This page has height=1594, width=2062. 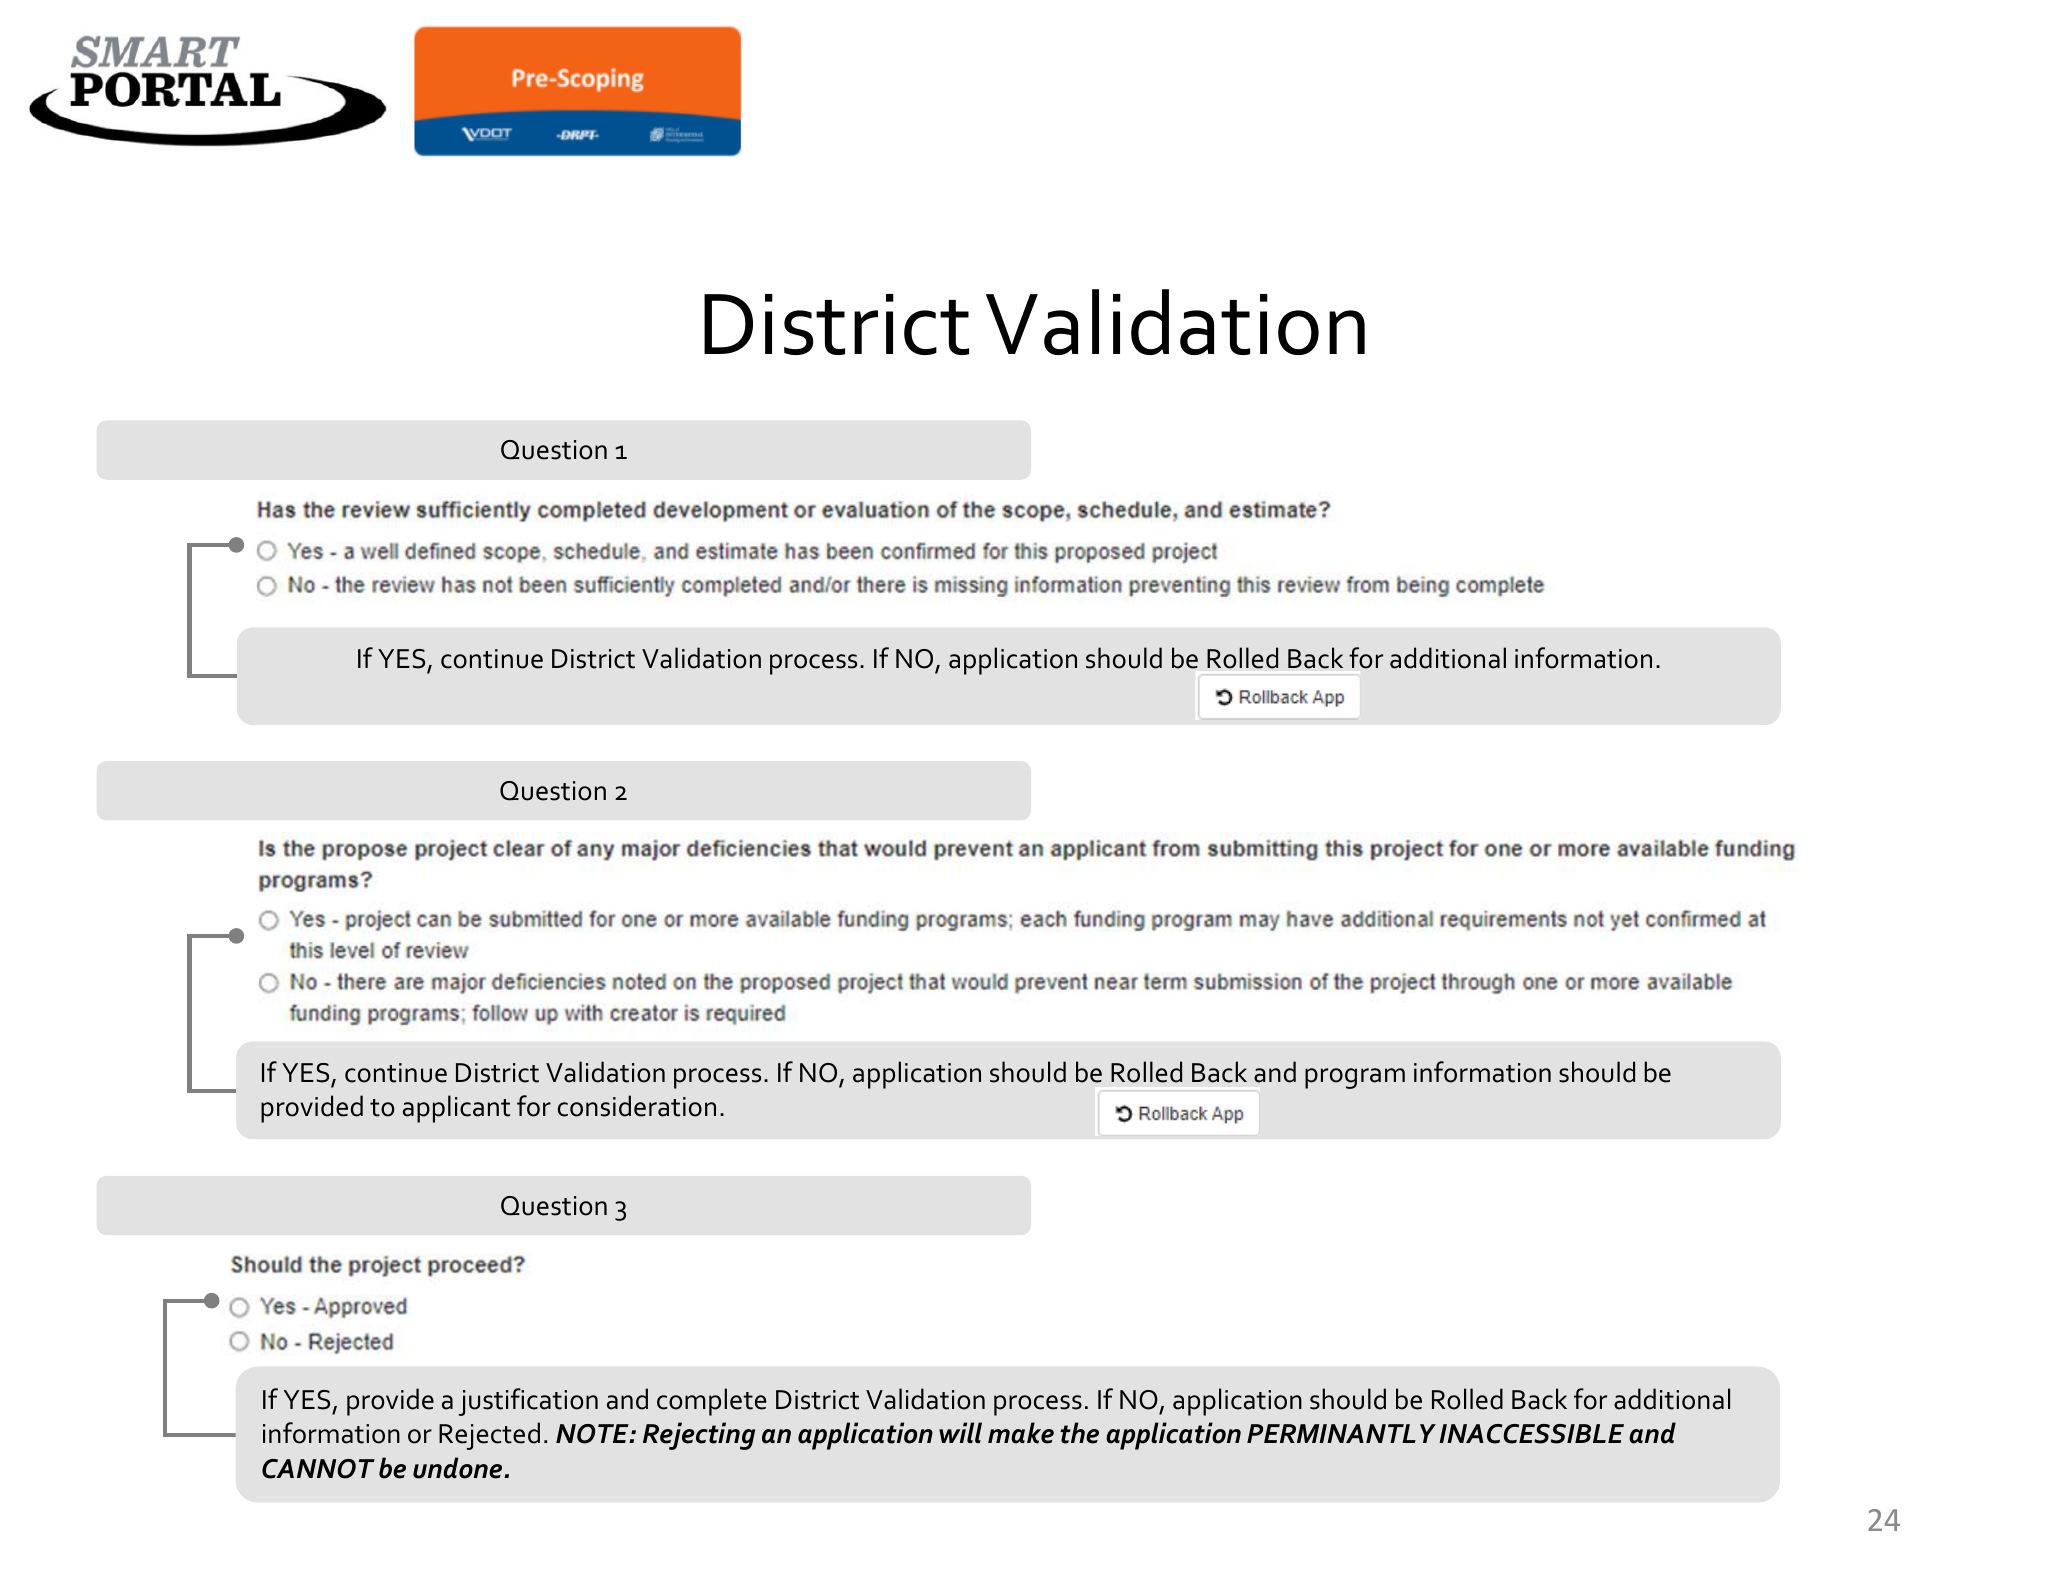 I want to click on undone, so click(x=459, y=1468).
